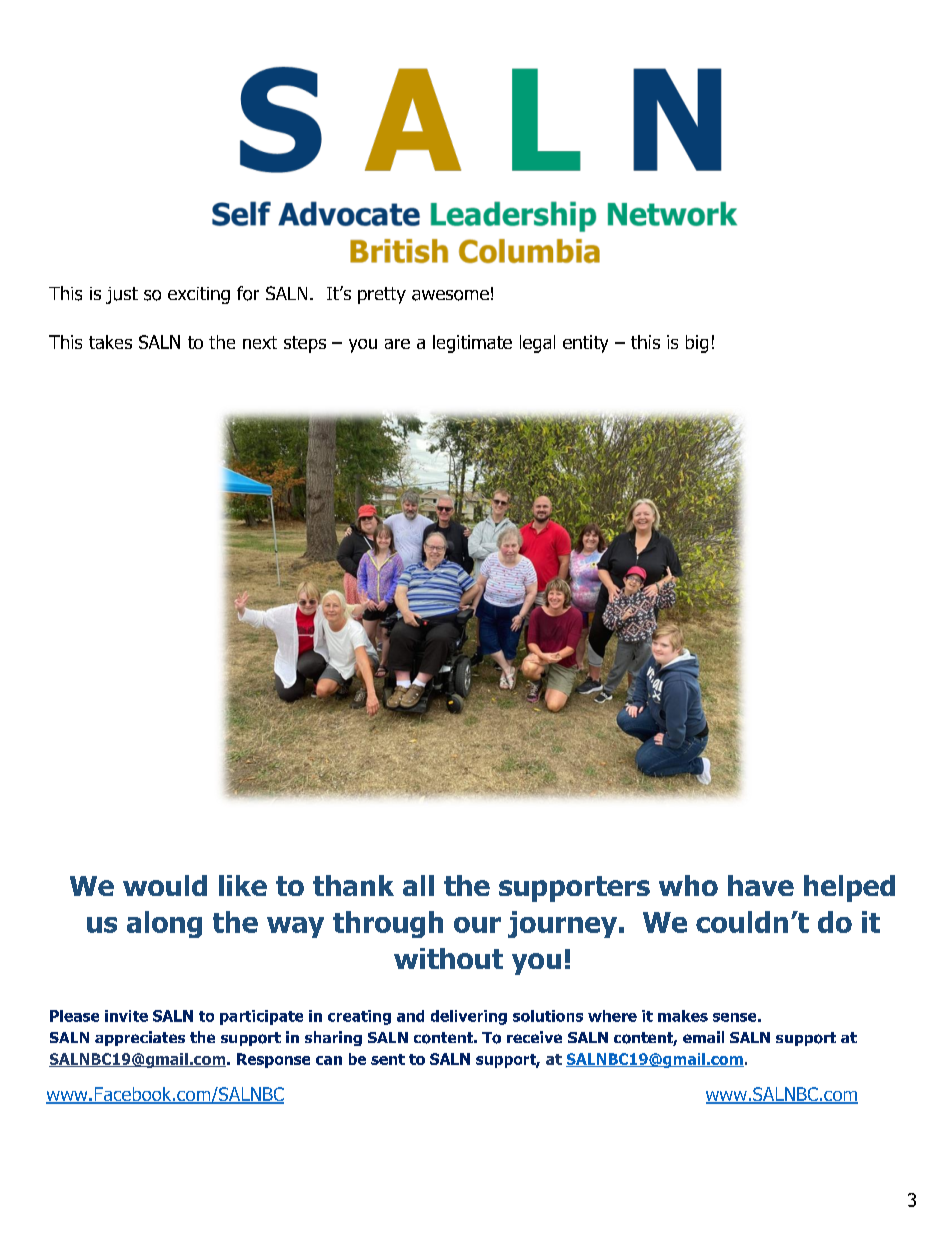  I want to click on appreciates, so click(140, 1038).
